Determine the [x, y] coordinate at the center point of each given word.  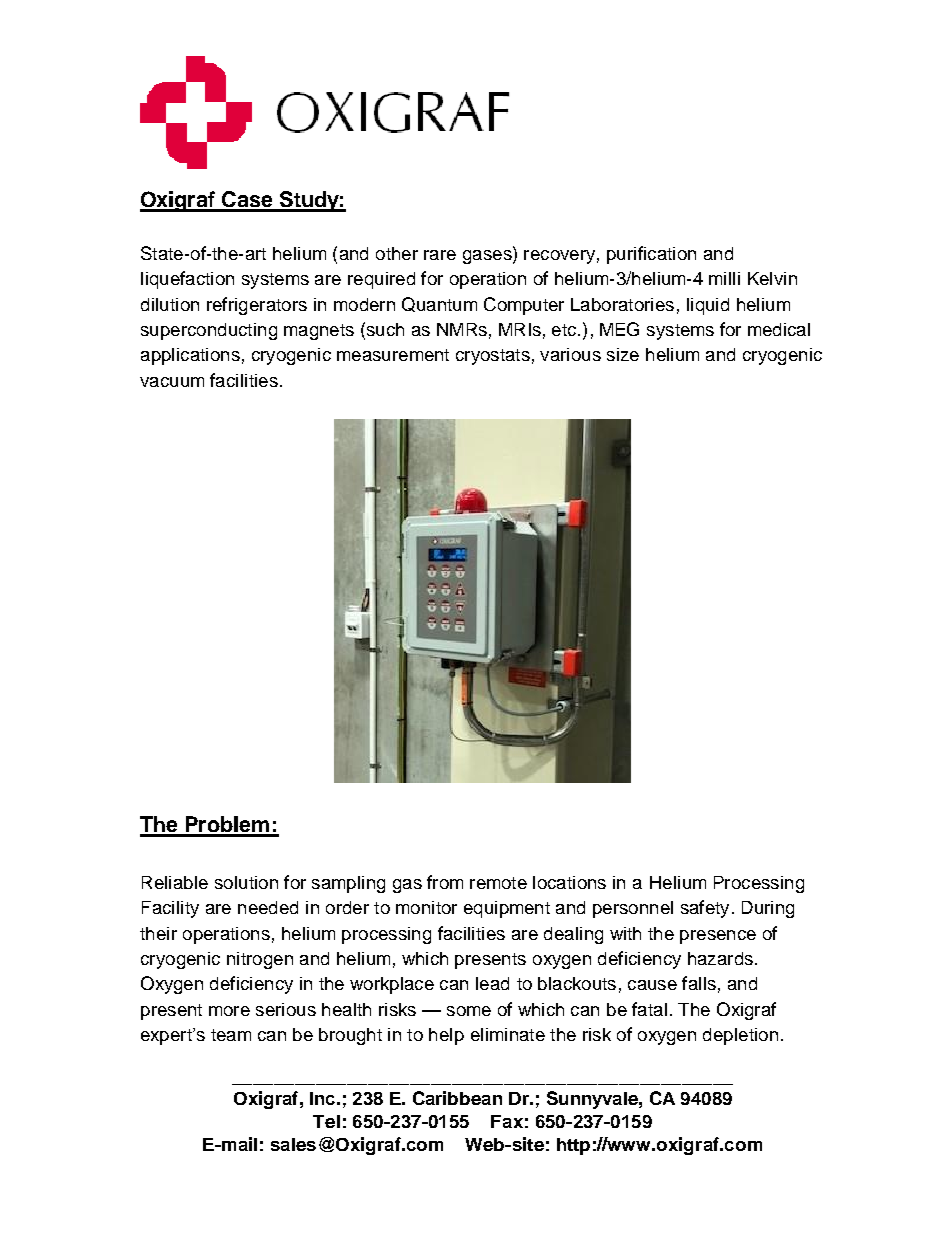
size [623, 354]
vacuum [172, 382]
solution [246, 882]
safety [705, 909]
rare [440, 255]
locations [569, 882]
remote [498, 883]
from [445, 882]
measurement [393, 355]
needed [268, 907]
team [231, 1035]
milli [724, 278]
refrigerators [257, 306]
